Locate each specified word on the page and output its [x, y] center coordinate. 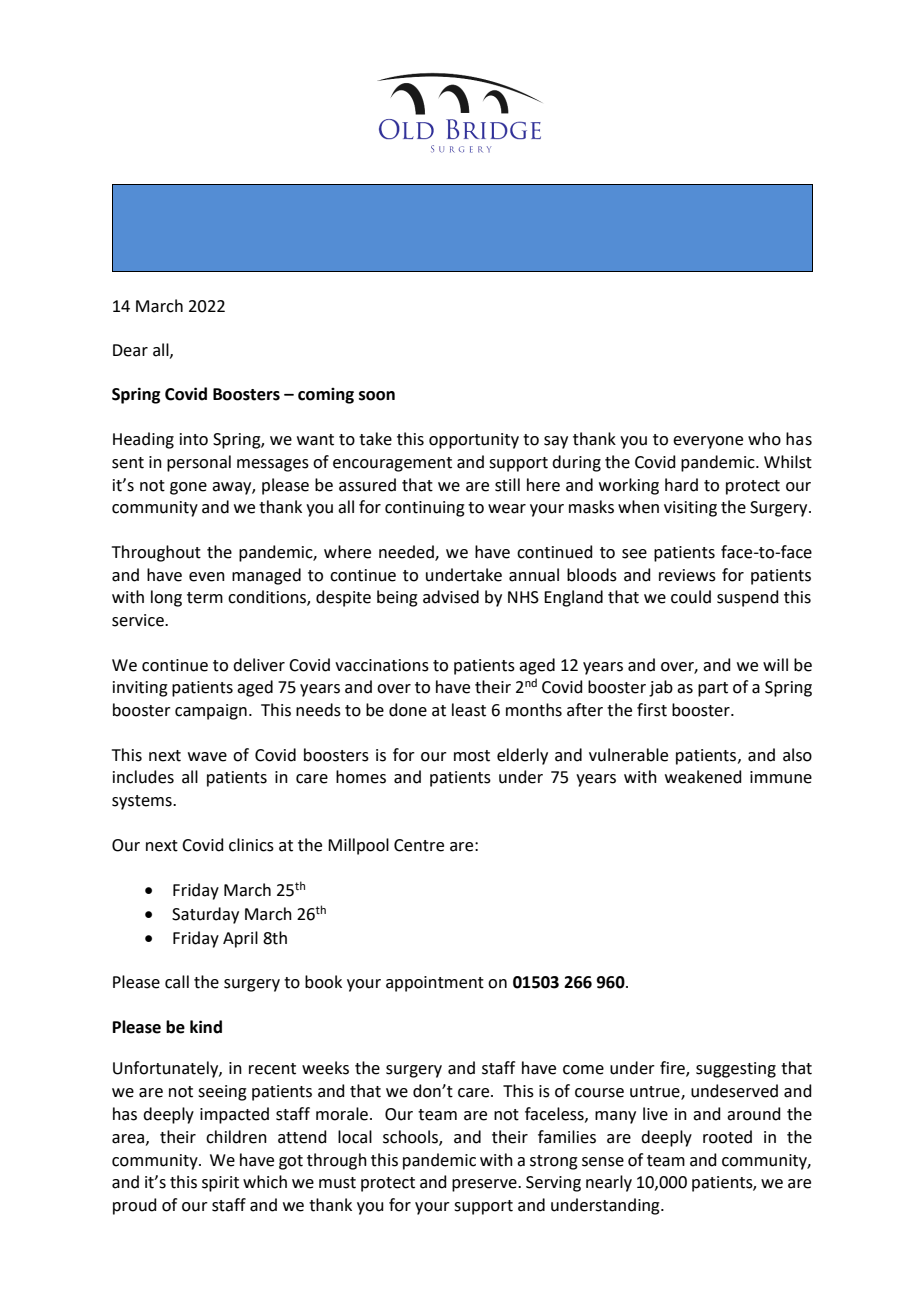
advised [451, 597]
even [207, 577]
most [472, 756]
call [177, 982]
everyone [708, 442]
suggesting [736, 1070]
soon [377, 396]
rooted [727, 1137]
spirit [220, 1184]
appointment [435, 984]
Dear [130, 350]
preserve [485, 1185]
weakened [703, 777]
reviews [687, 575]
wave [207, 757]
